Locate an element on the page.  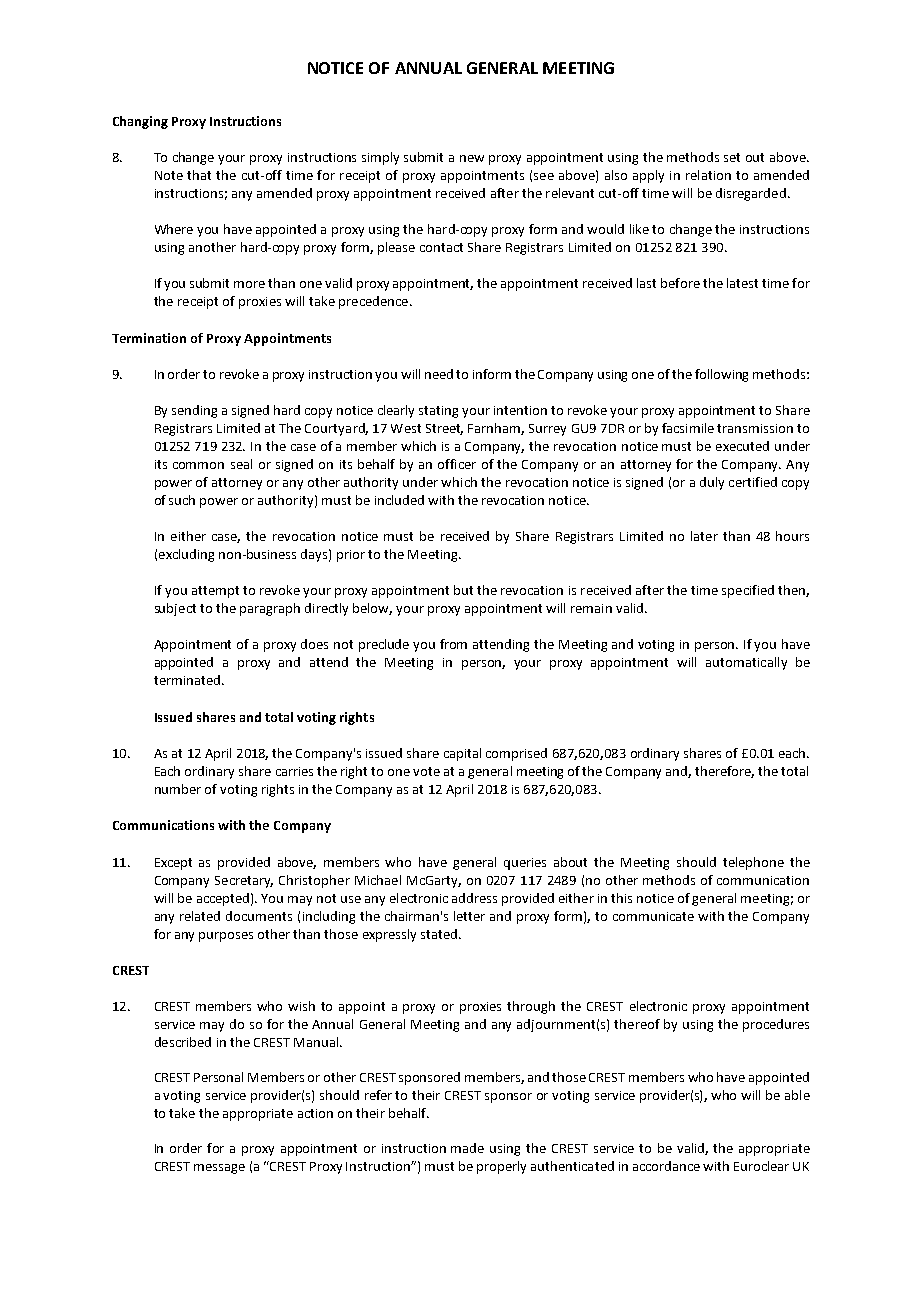
set is located at coordinates (732, 157).
